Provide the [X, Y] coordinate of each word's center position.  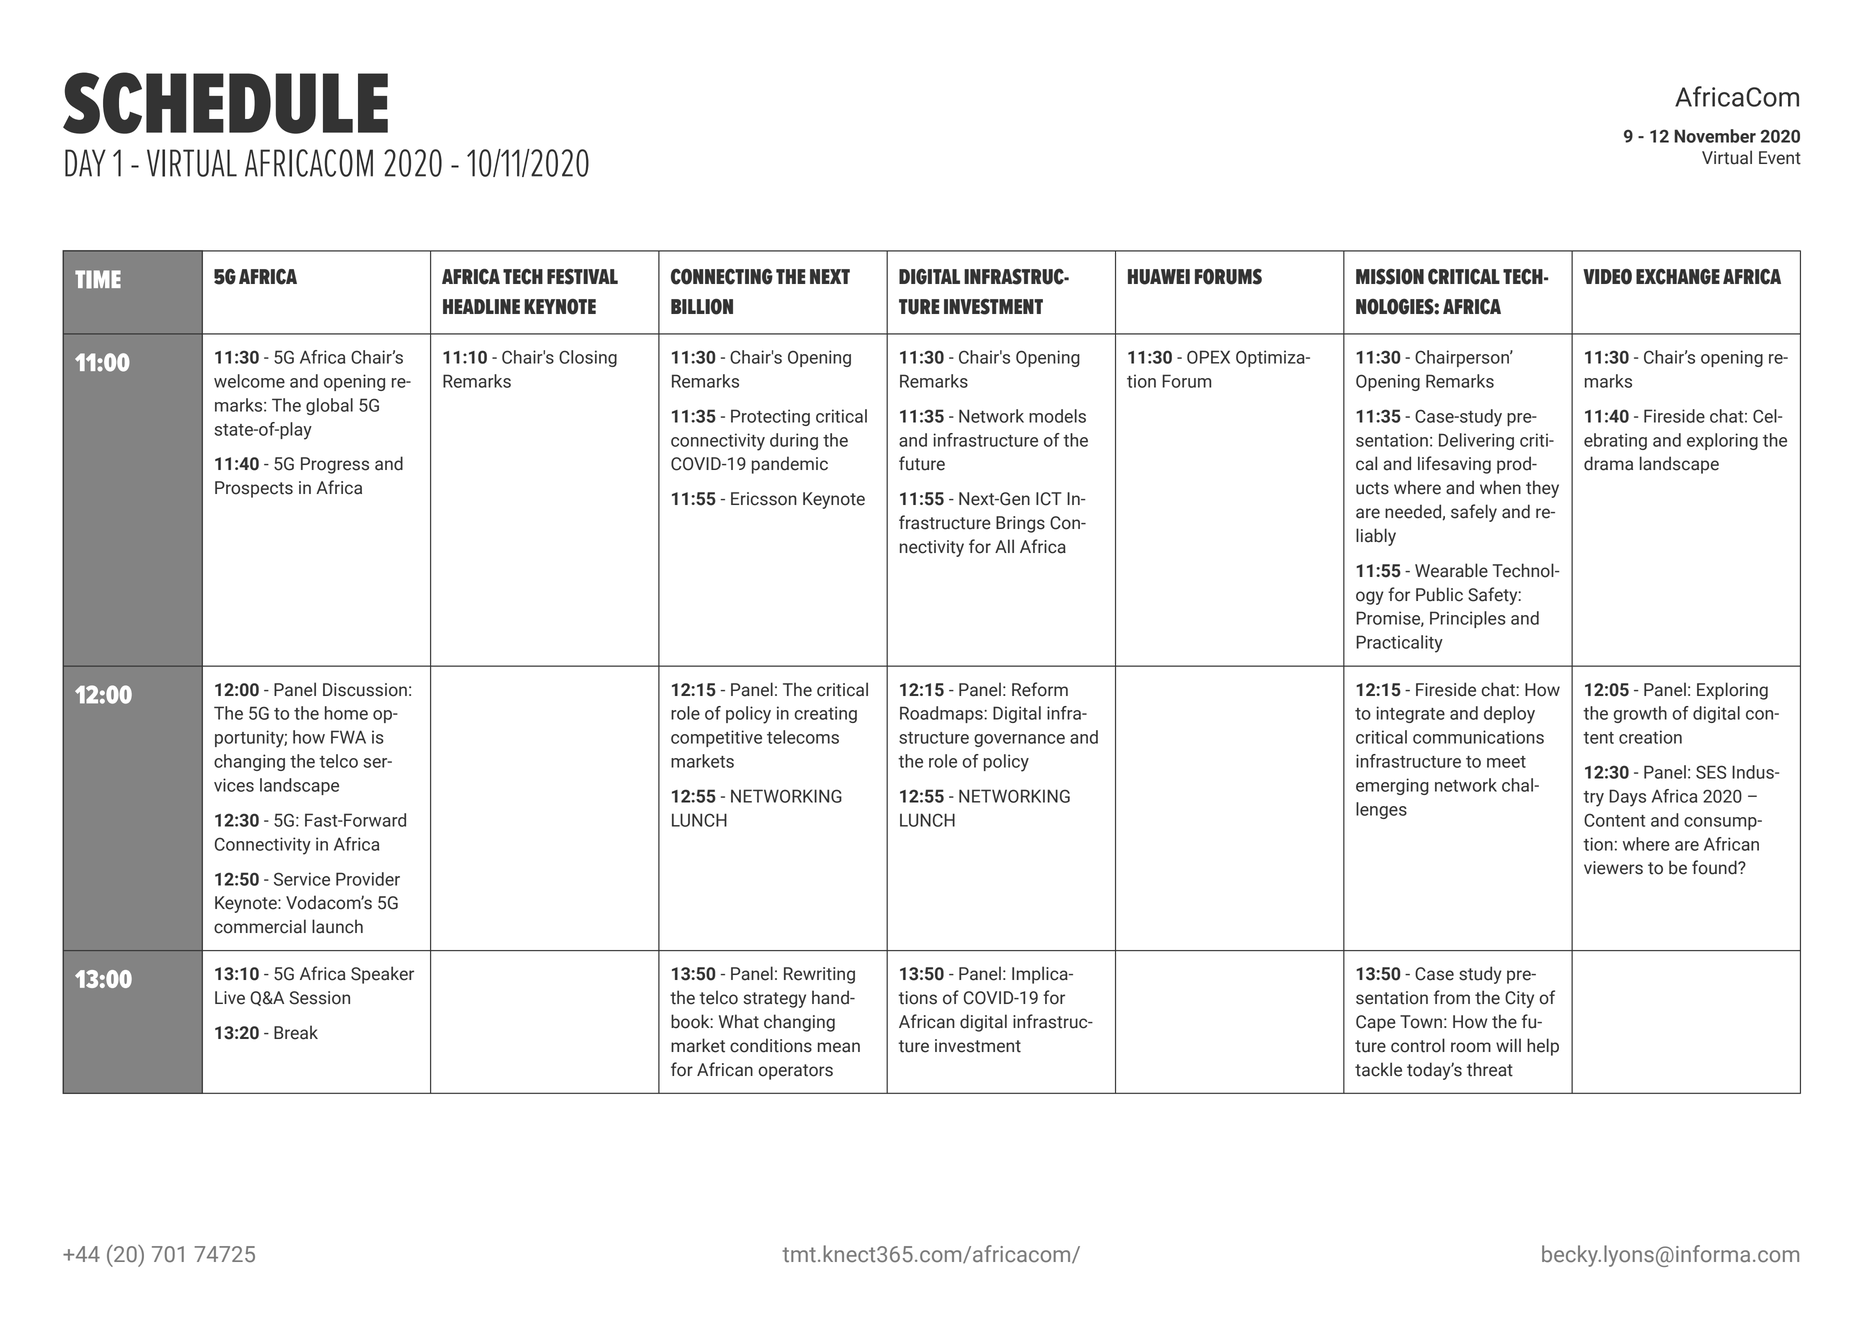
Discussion [365, 690]
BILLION [702, 306]
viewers [1613, 868]
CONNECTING [722, 276]
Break [296, 1032]
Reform [1040, 689]
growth [1640, 714]
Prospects [254, 489]
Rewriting [819, 975]
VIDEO [1607, 276]
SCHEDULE [225, 103]
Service [302, 879]
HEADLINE [481, 306]
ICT [1049, 499]
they [1542, 489]
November [1715, 136]
